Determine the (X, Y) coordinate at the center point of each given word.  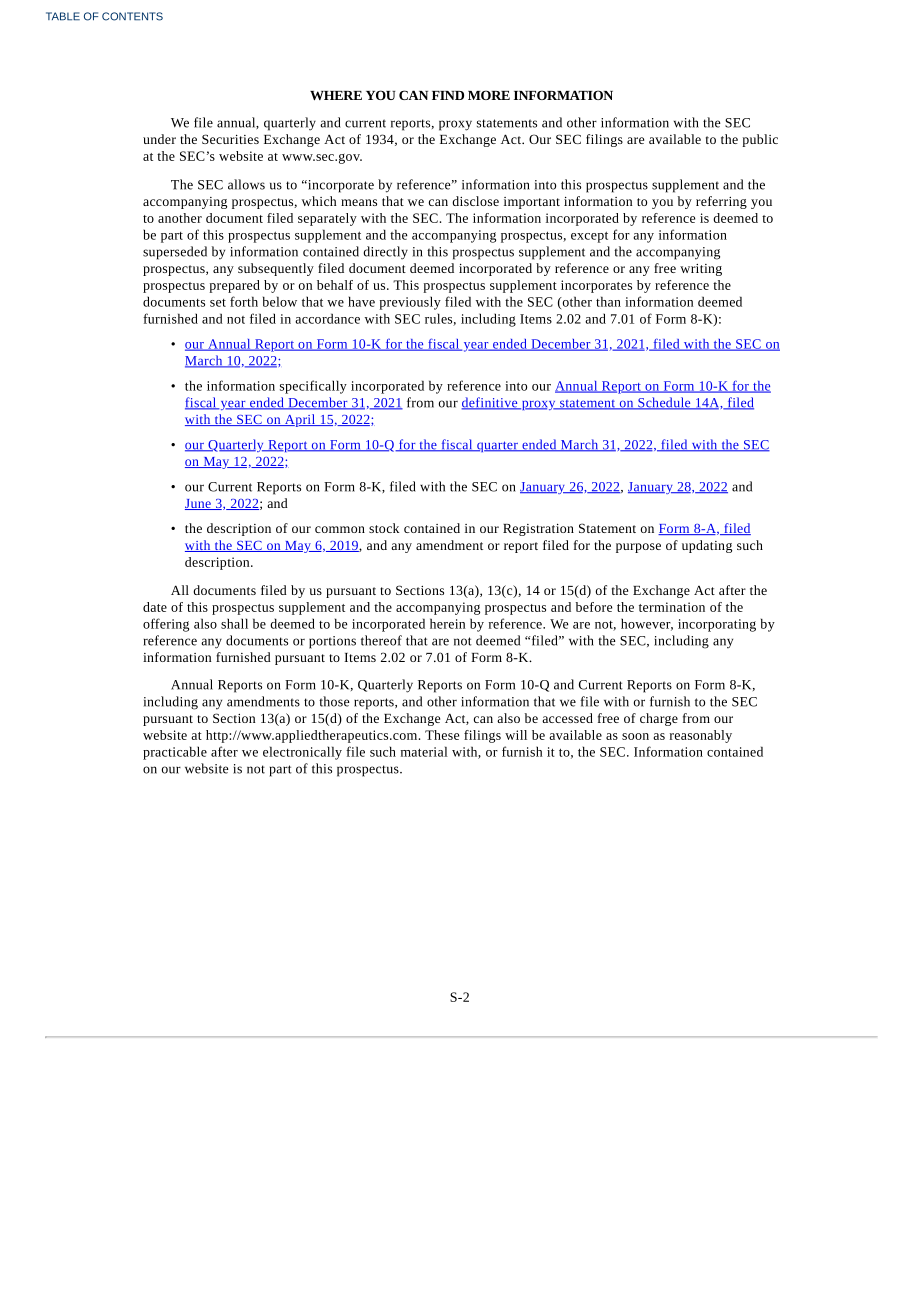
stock (384, 528)
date (155, 607)
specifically (313, 387)
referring (721, 202)
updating (707, 546)
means (359, 202)
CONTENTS (132, 16)
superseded (175, 253)
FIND (448, 95)
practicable (175, 753)
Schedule (664, 403)
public (760, 140)
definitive (490, 403)
